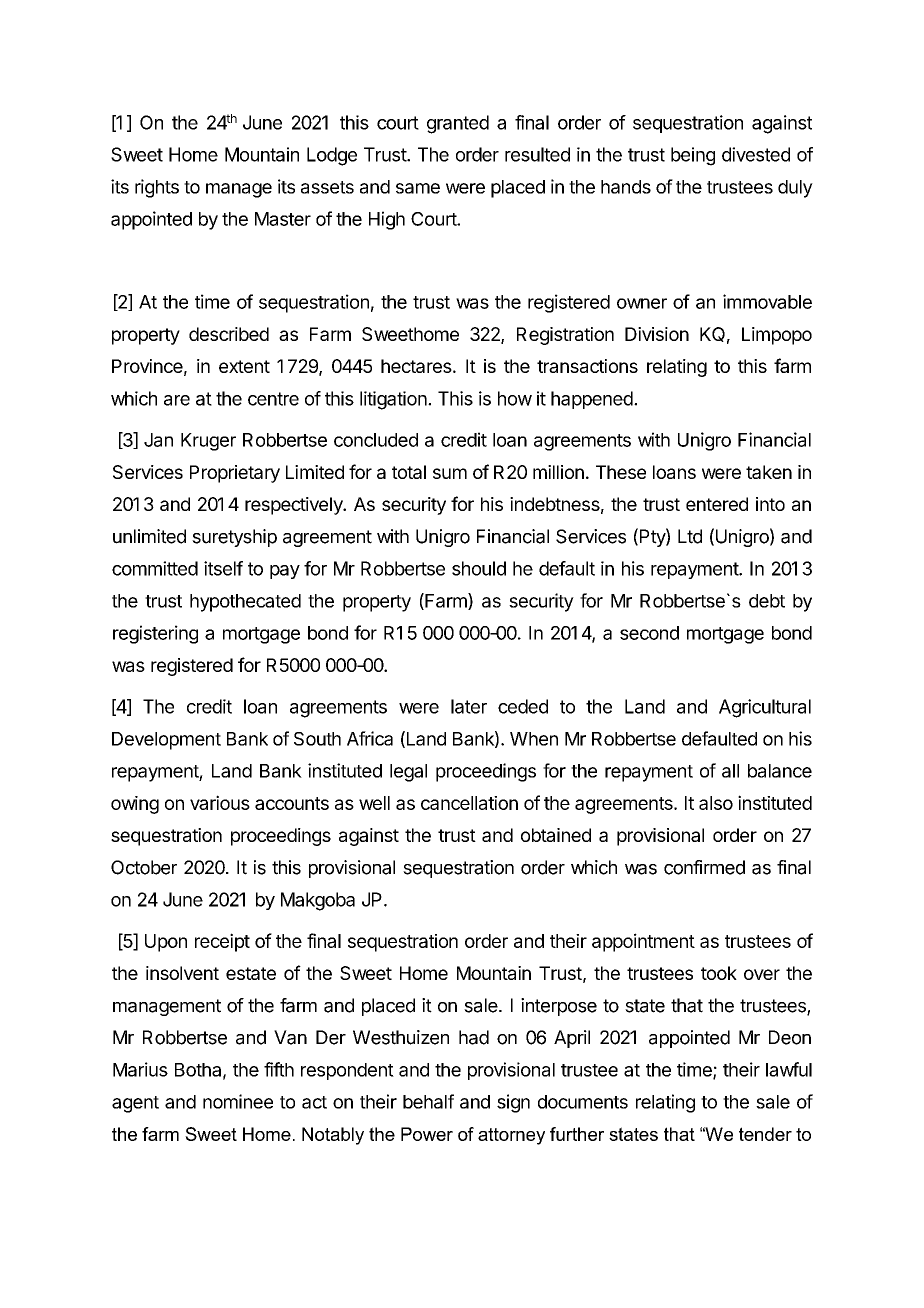 The image size is (924, 1308). What do you see at coordinates (155, 634) in the document?
I see `registering` at bounding box center [155, 634].
